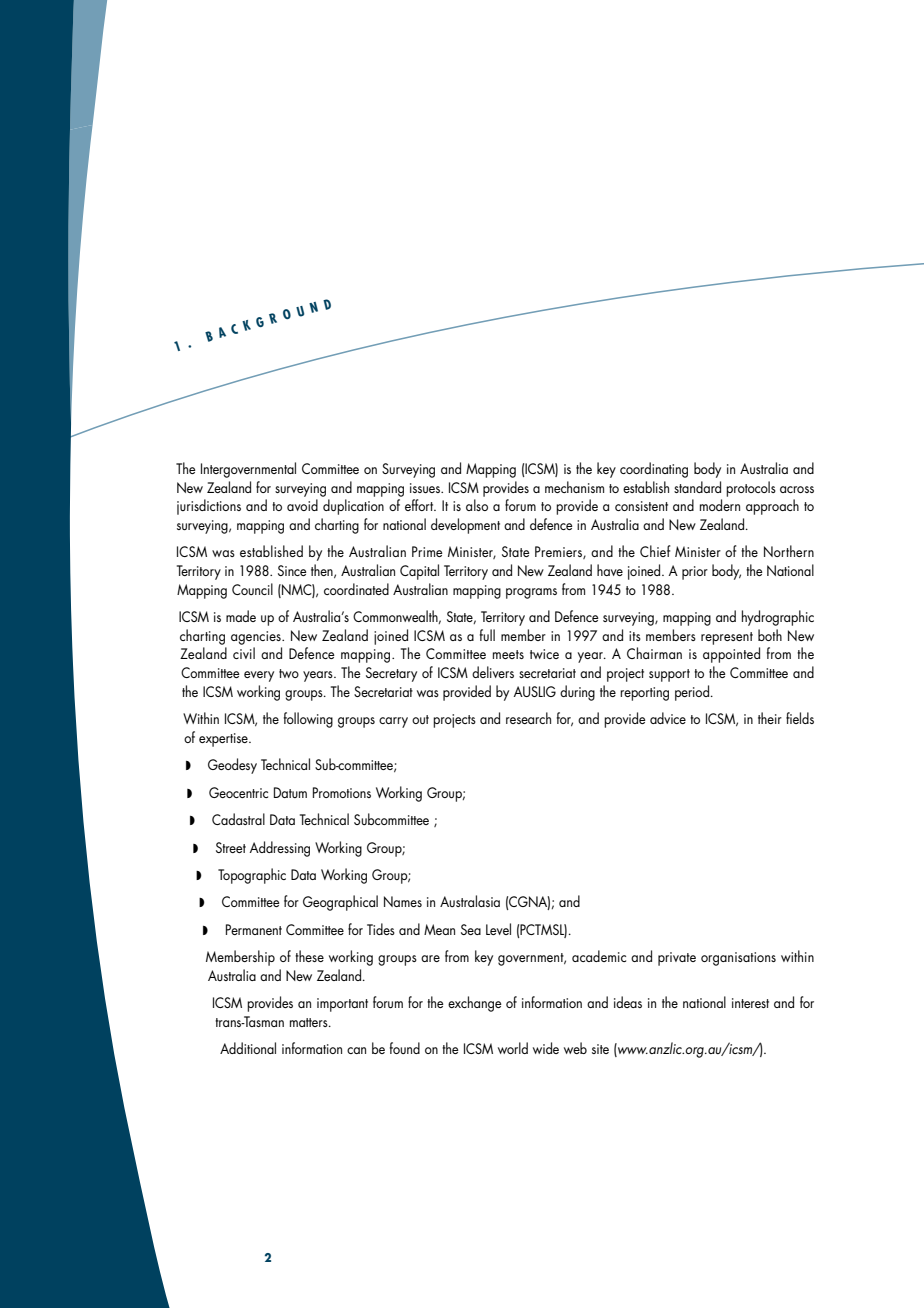  I want to click on matters, so click(310, 1022).
